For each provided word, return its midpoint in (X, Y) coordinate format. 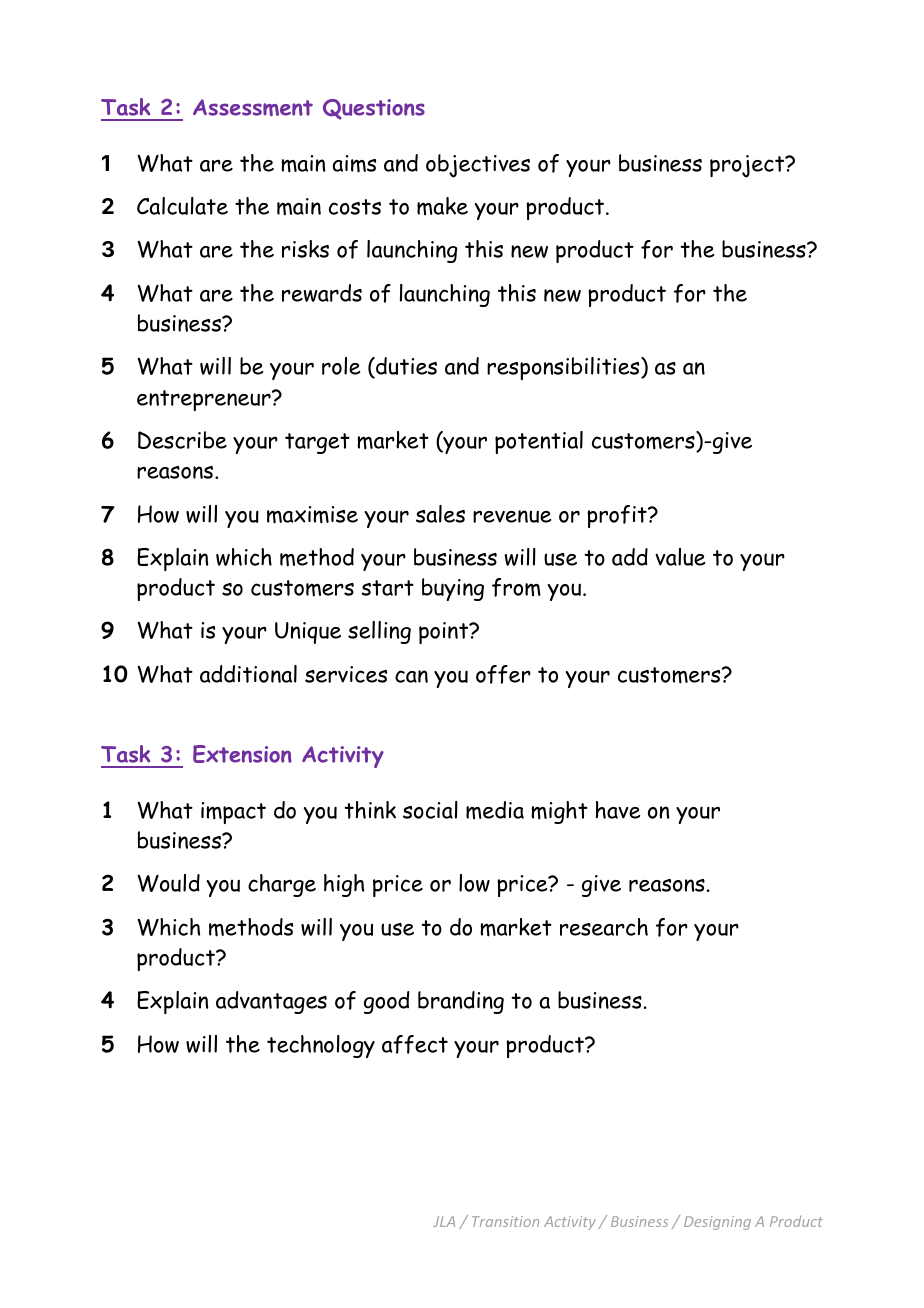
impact (233, 813)
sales (440, 514)
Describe (182, 440)
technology (321, 1046)
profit (618, 516)
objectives (478, 166)
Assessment (253, 107)
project (748, 166)
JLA (444, 1221)
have (618, 810)
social (430, 810)
